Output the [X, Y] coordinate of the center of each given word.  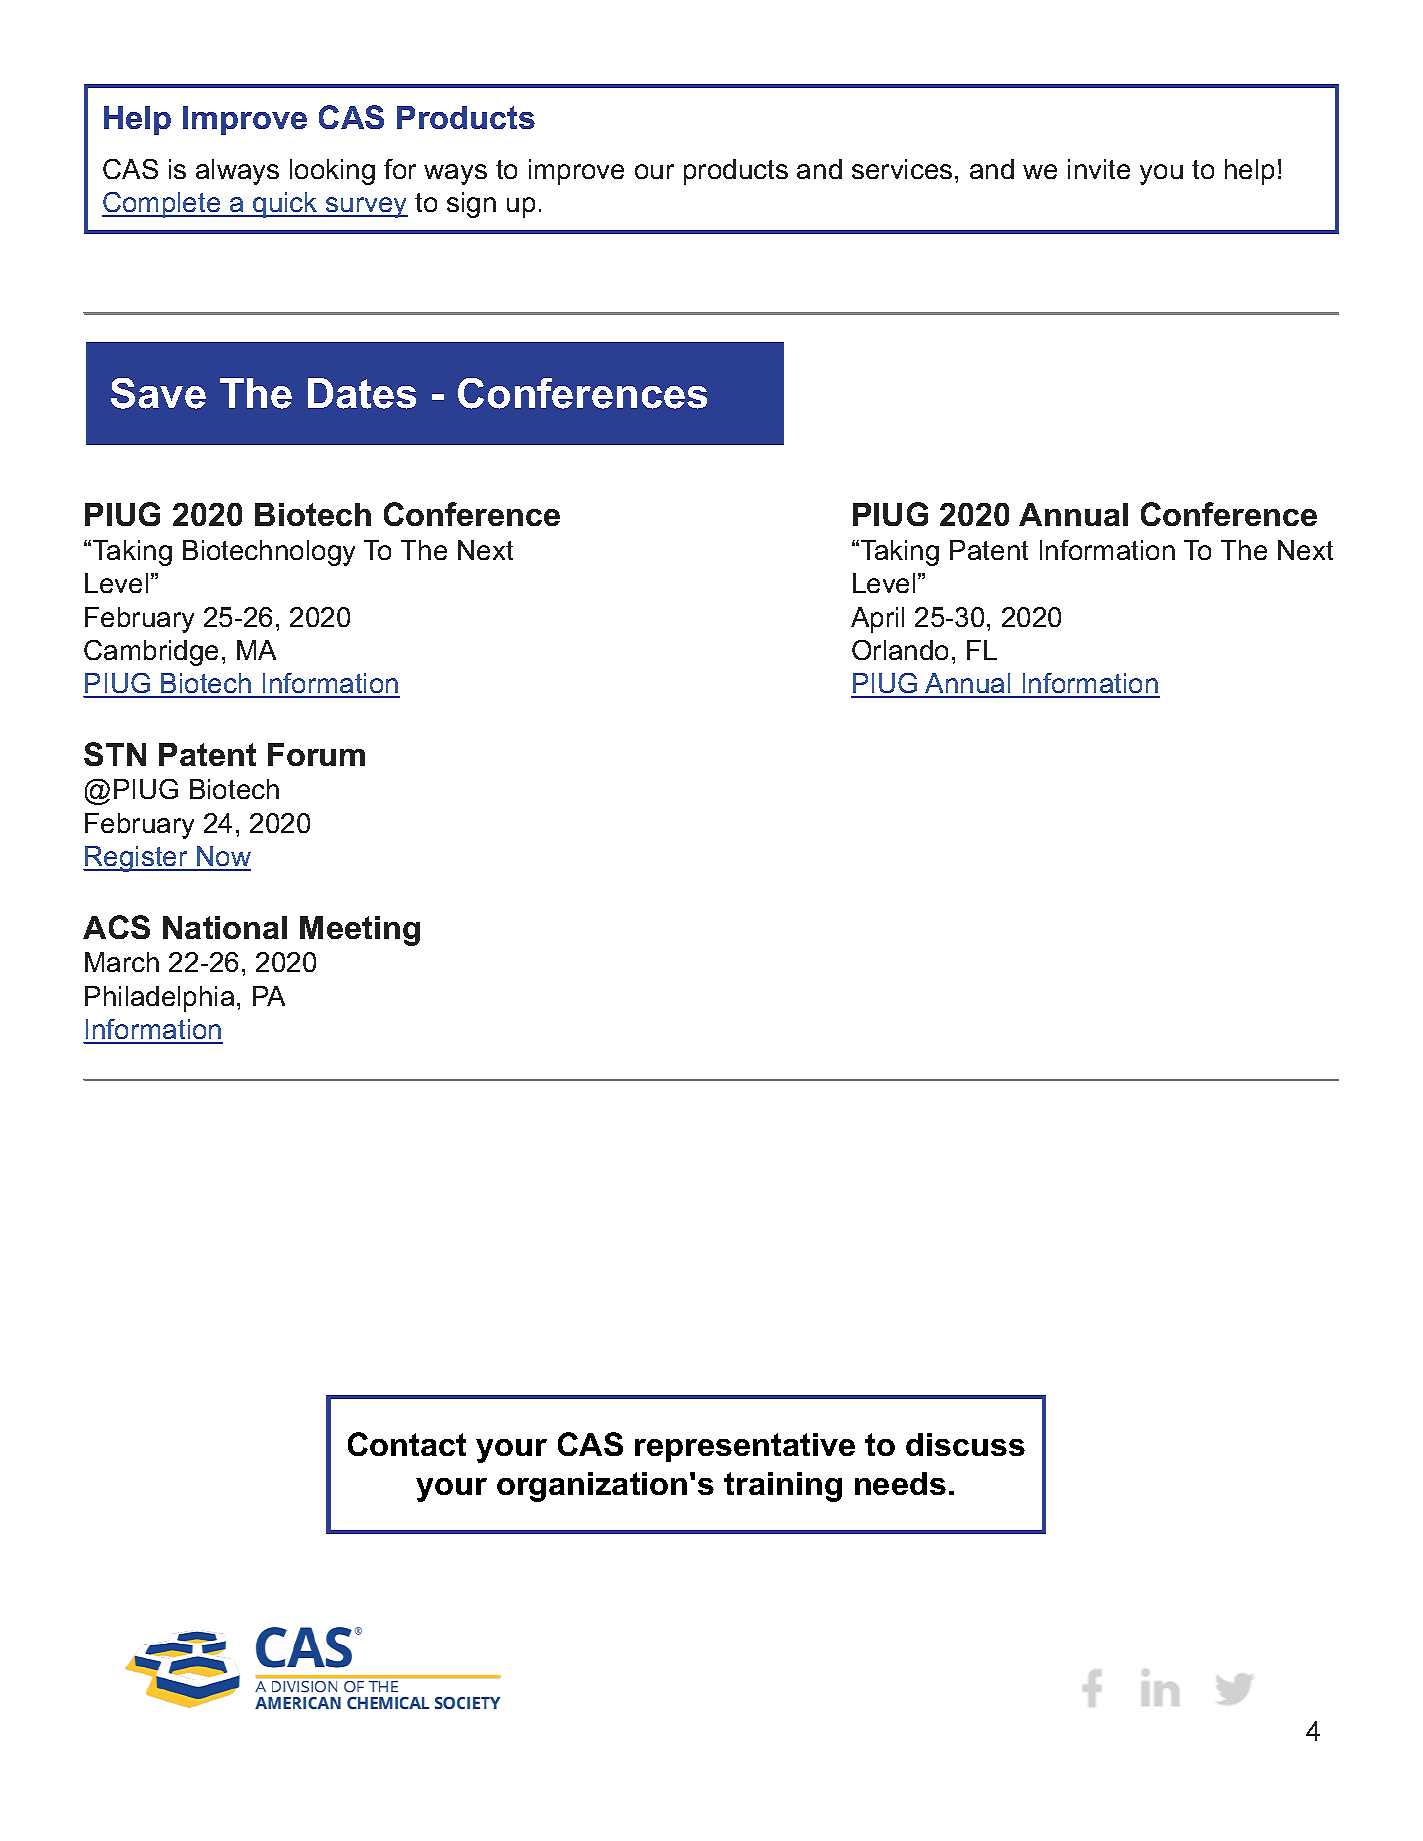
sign [471, 205]
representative [745, 1447]
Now [223, 858]
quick [285, 205]
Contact [407, 1444]
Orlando [900, 650]
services [902, 169]
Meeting [360, 931]
